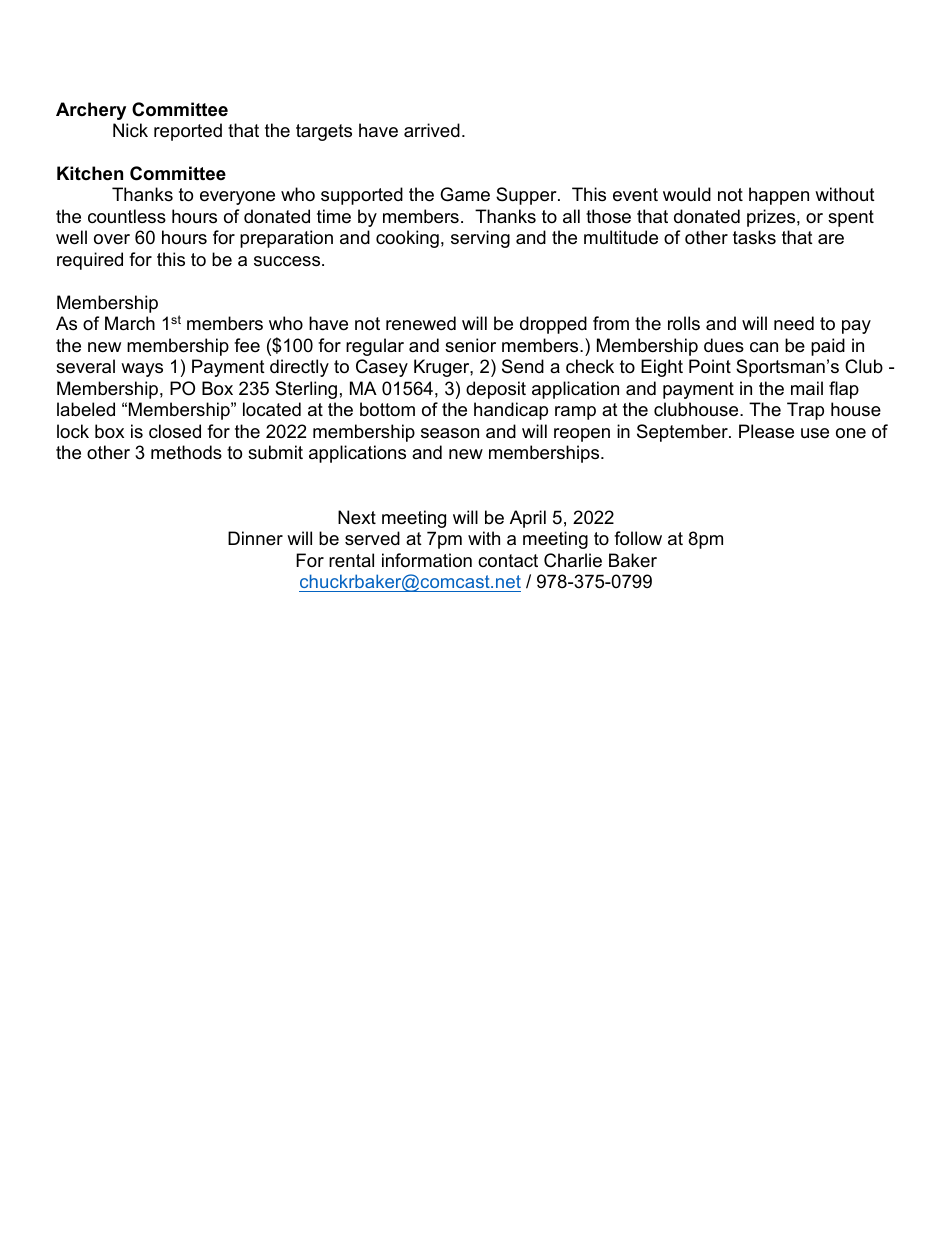 The height and width of the image is (1233, 952). I want to click on handicap, so click(511, 411).
